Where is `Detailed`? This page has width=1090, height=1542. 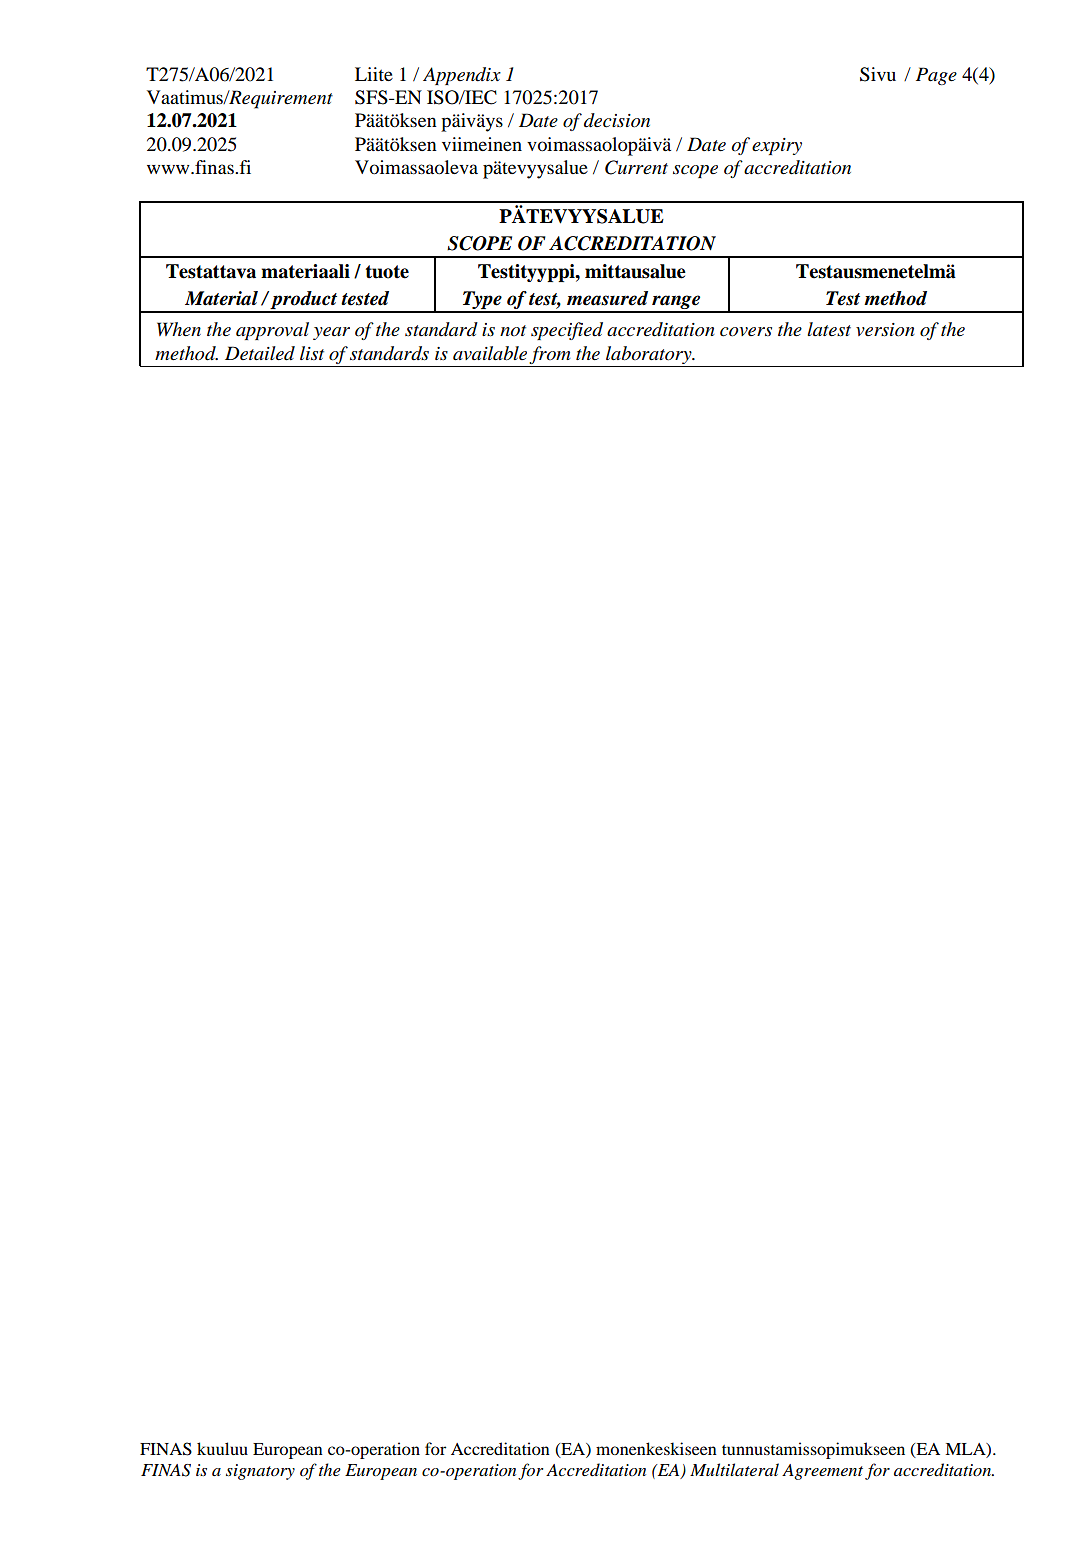
Detailed is located at coordinates (260, 353).
